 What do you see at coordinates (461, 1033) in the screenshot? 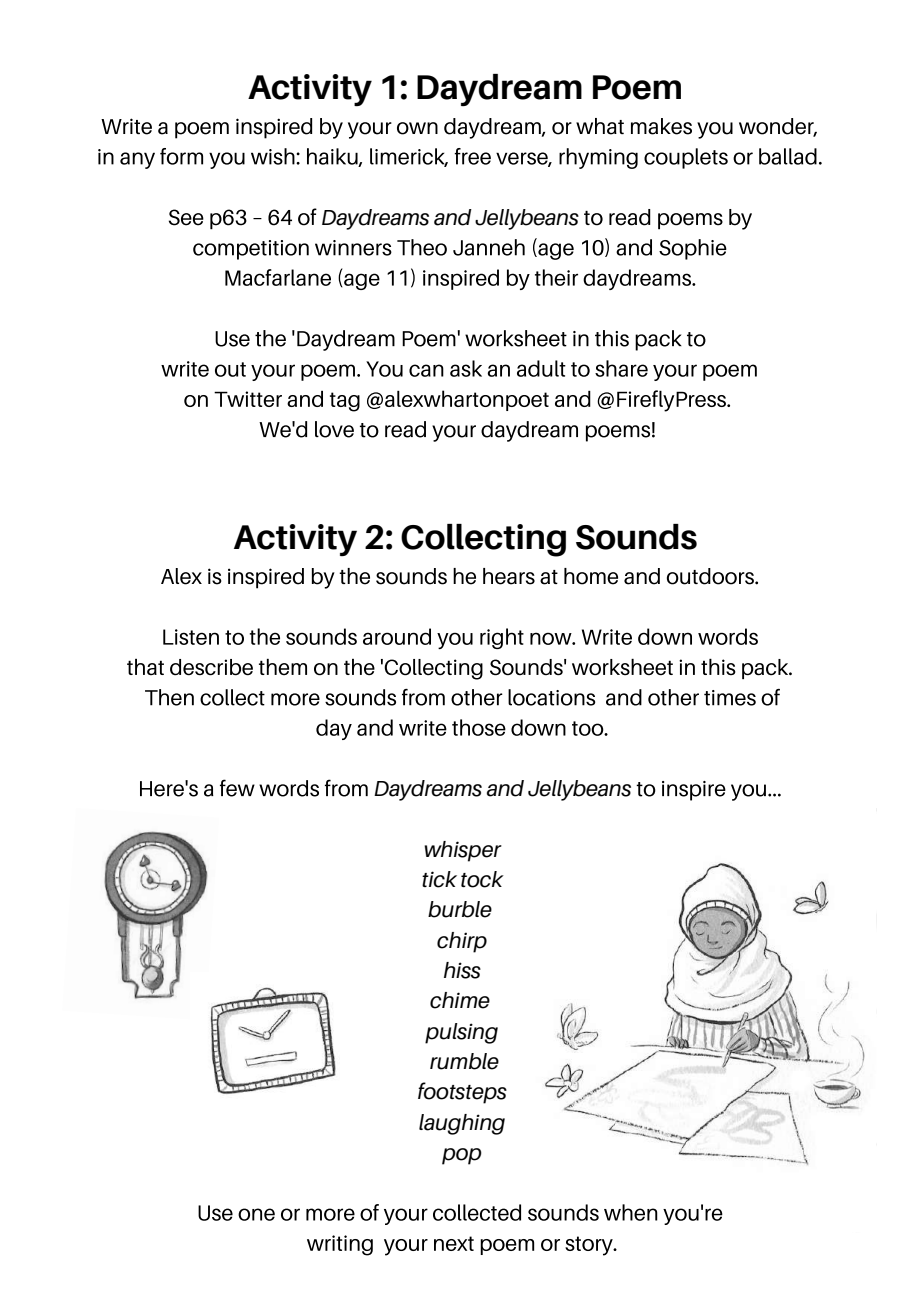
I see `pulsing` at bounding box center [461, 1033].
